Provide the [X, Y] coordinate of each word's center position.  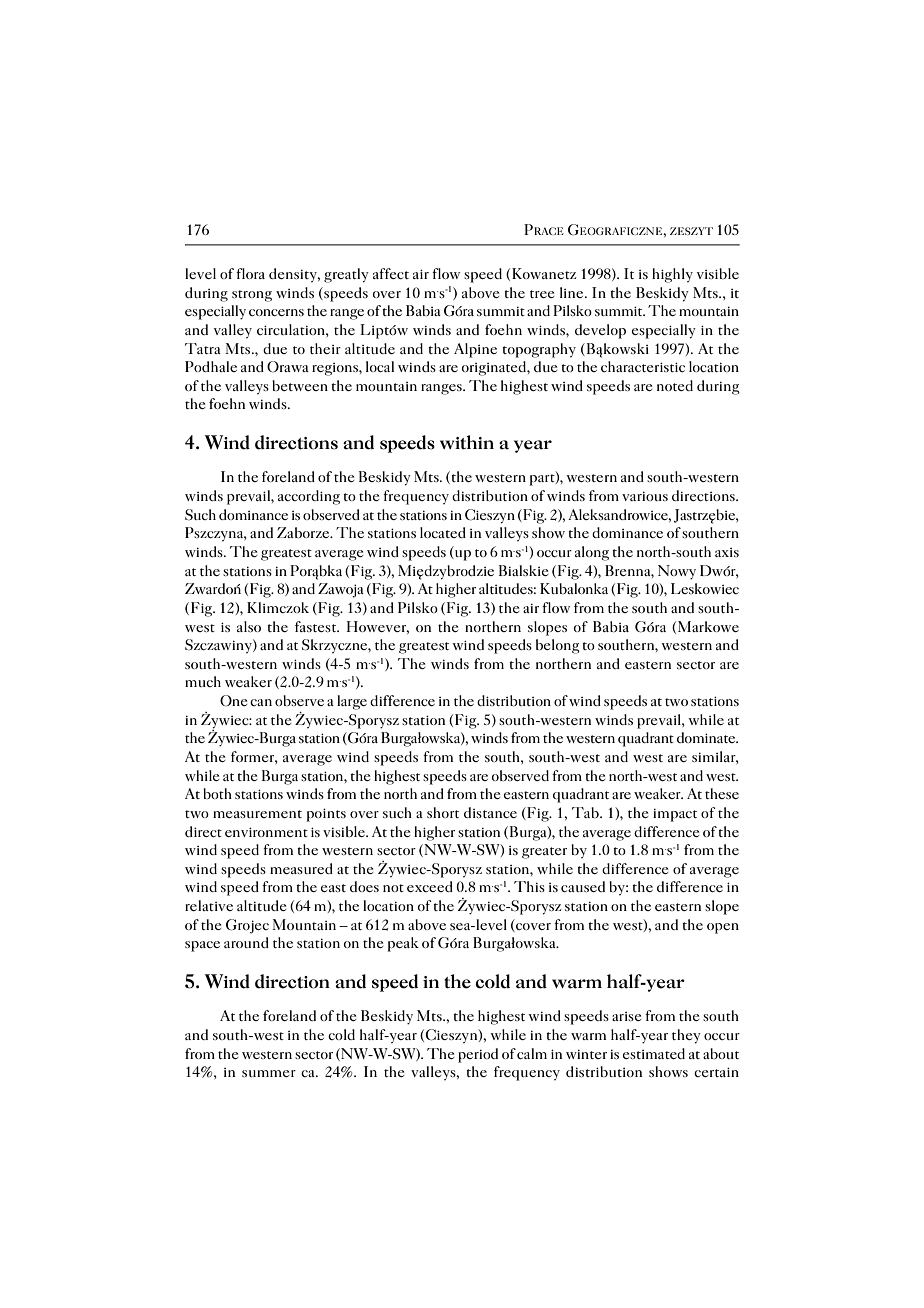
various [645, 496]
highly [672, 275]
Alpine [475, 350]
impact [675, 815]
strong [252, 296]
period [478, 1055]
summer [269, 1073]
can [261, 702]
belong [558, 646]
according [309, 497]
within [467, 442]
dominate [707, 737]
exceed [430, 886]
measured [301, 868]
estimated [654, 1053]
